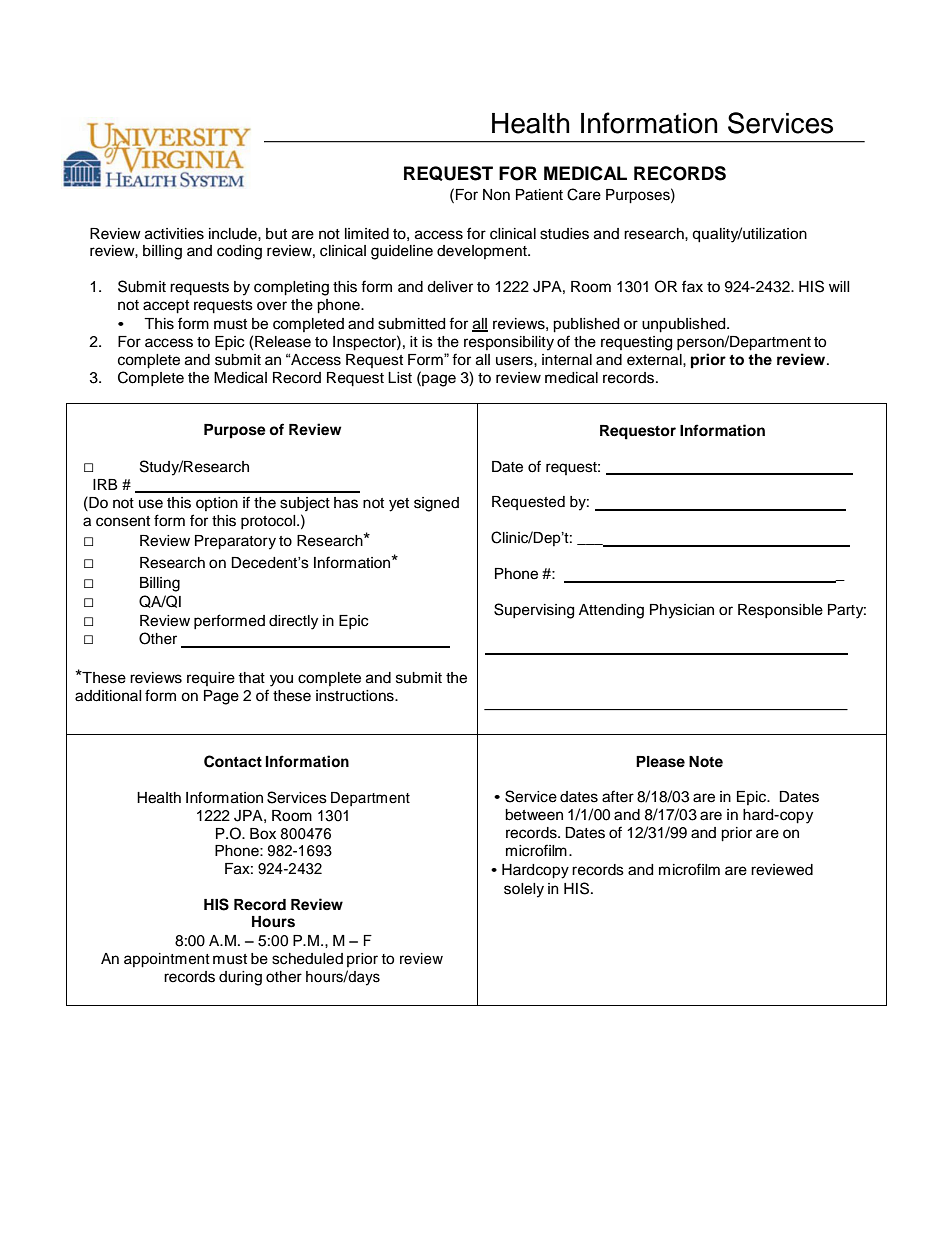  I want to click on solely, so click(524, 890).
